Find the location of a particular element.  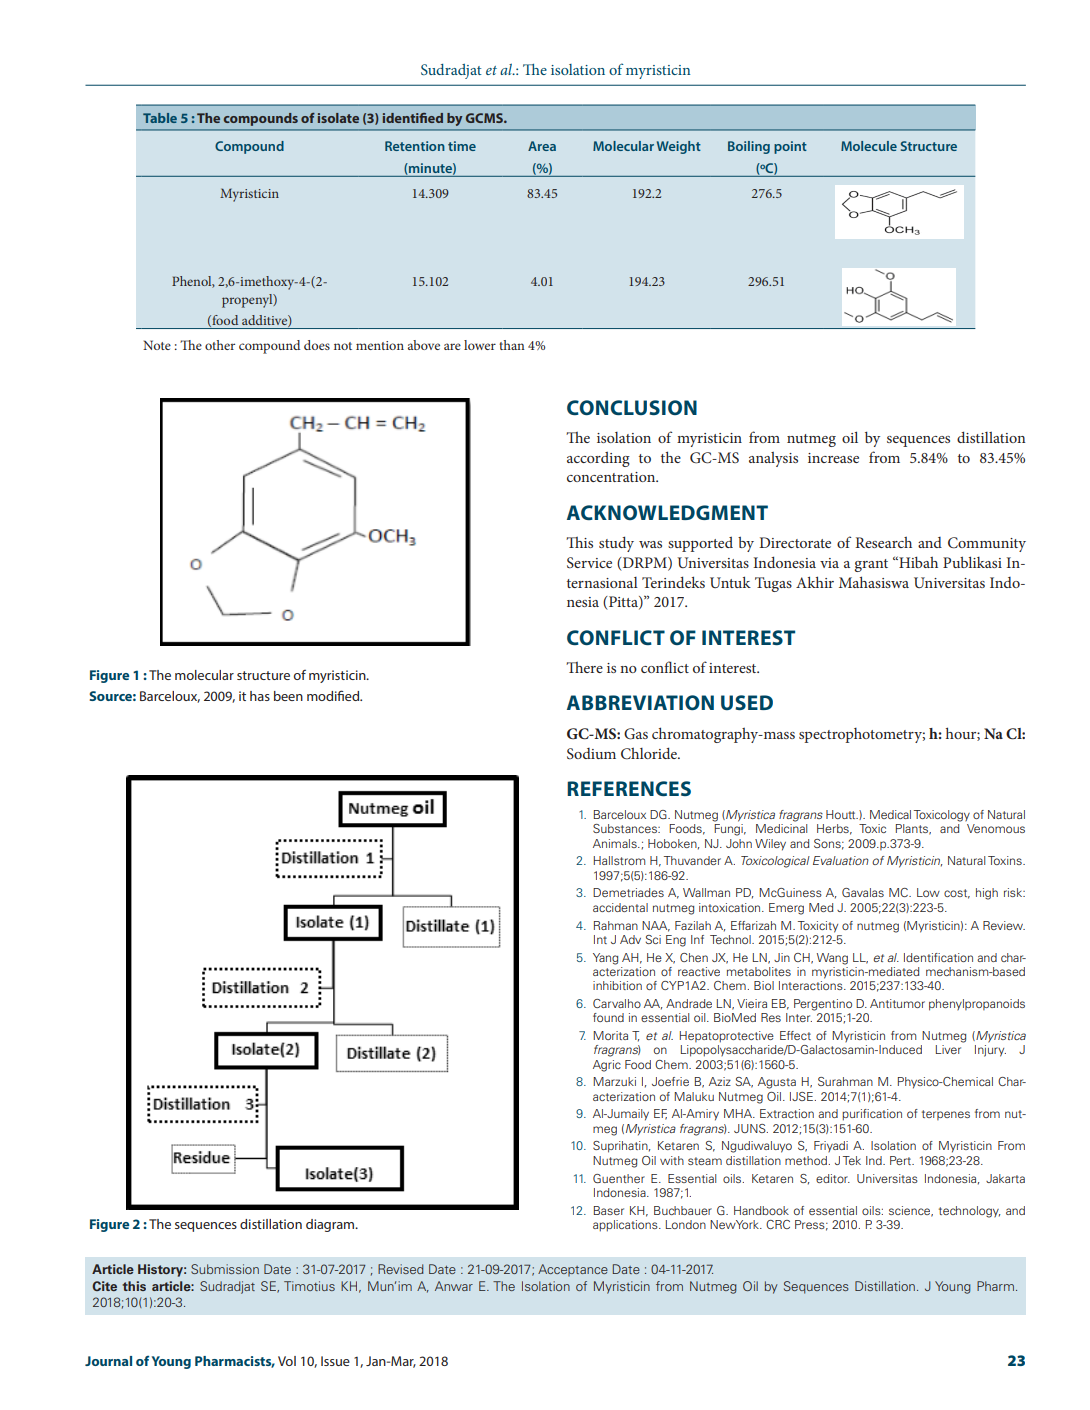

Submission is located at coordinates (225, 1269).
